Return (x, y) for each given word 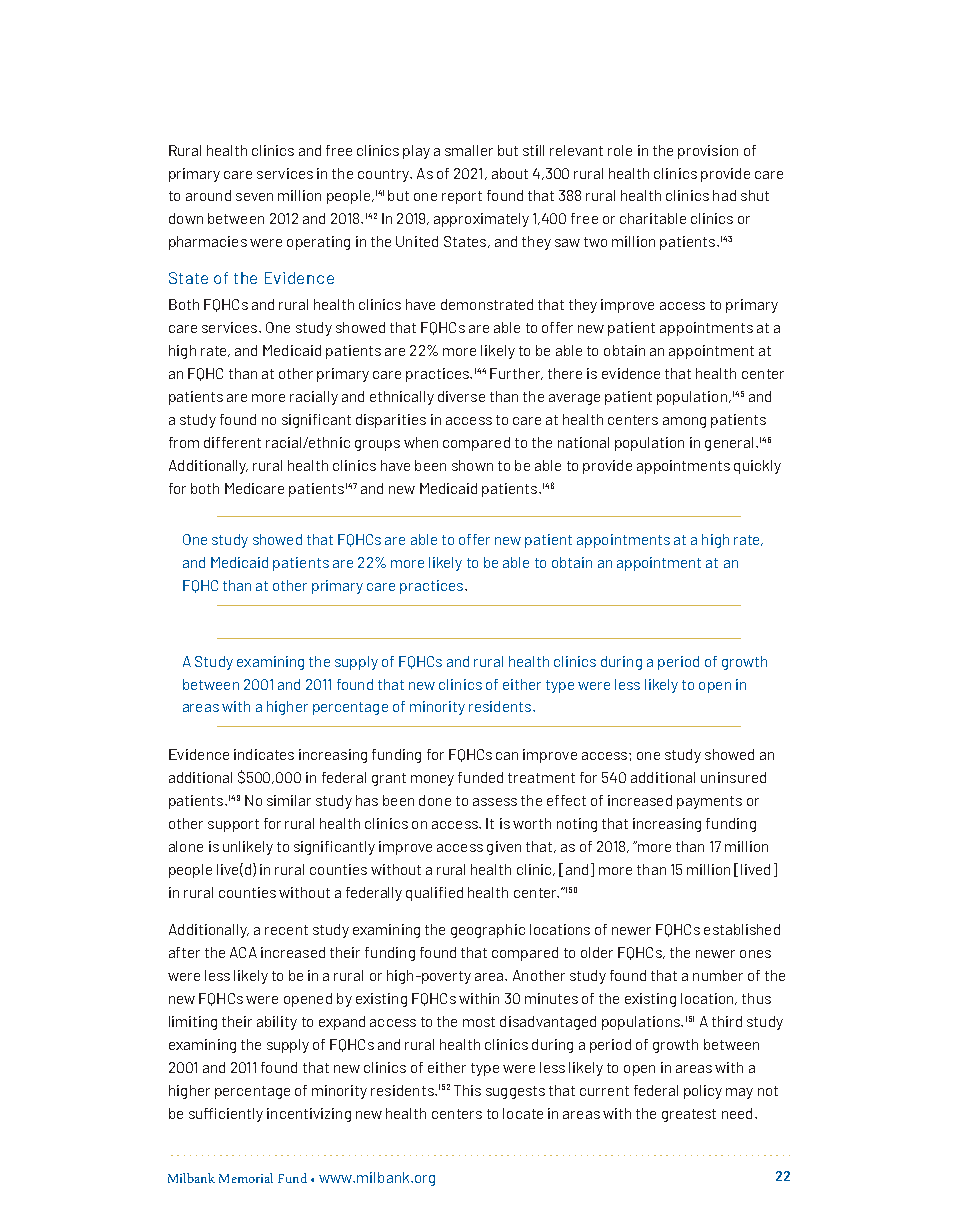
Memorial (246, 1178)
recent (286, 930)
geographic (488, 931)
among (684, 422)
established (742, 929)
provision (708, 152)
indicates (264, 754)
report (462, 197)
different (232, 442)
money (432, 780)
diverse (461, 396)
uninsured (733, 777)
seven (254, 197)
